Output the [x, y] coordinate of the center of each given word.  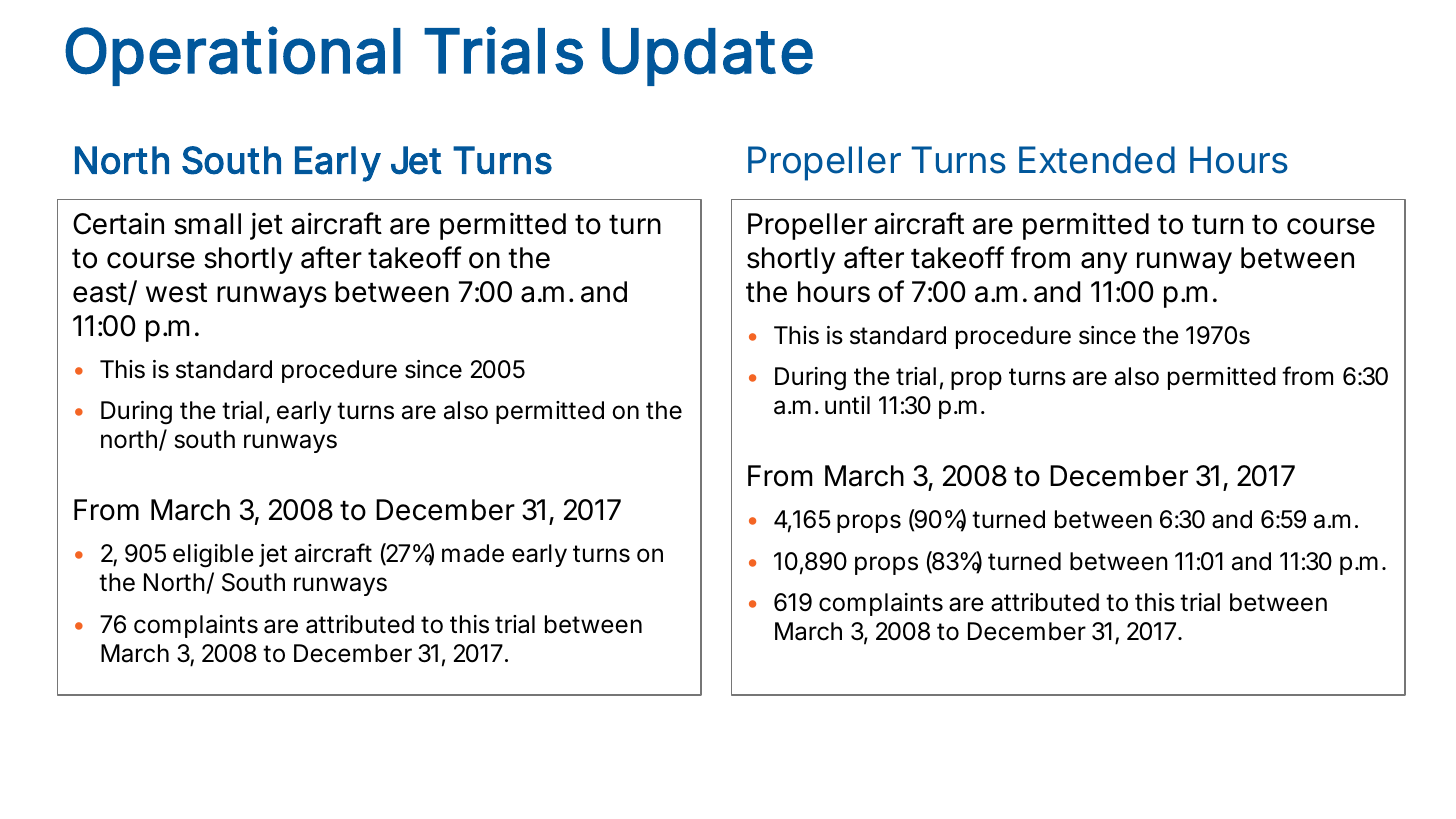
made [473, 553]
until [847, 405]
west [176, 293]
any [1104, 263]
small [207, 224]
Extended [1097, 160]
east [100, 293]
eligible [213, 556]
